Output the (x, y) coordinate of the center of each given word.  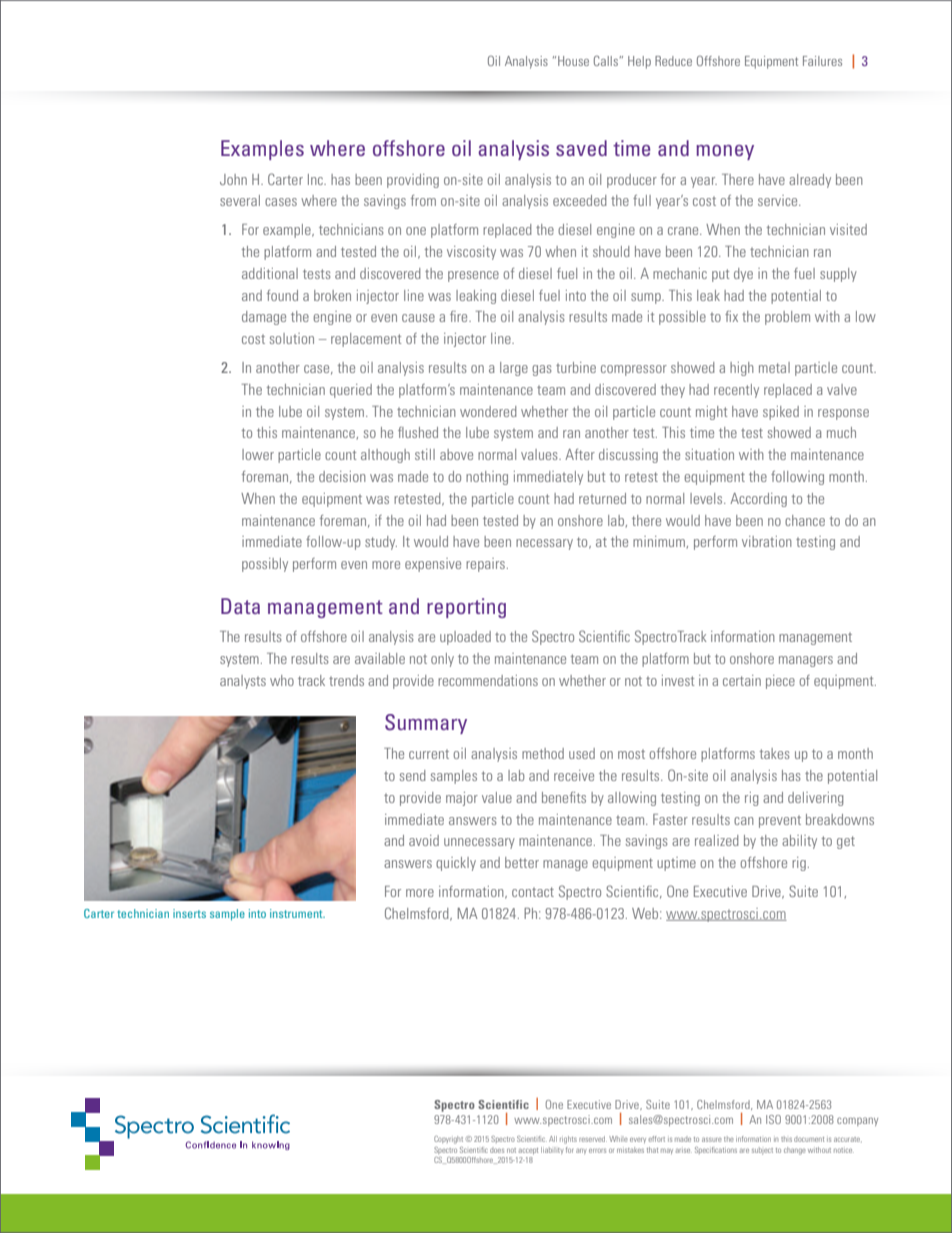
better (522, 862)
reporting (466, 608)
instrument (297, 913)
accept (528, 1151)
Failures (822, 61)
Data (240, 606)
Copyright (448, 1140)
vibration (767, 541)
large (514, 369)
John (233, 179)
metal (774, 367)
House (573, 61)
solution (292, 338)
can (744, 821)
